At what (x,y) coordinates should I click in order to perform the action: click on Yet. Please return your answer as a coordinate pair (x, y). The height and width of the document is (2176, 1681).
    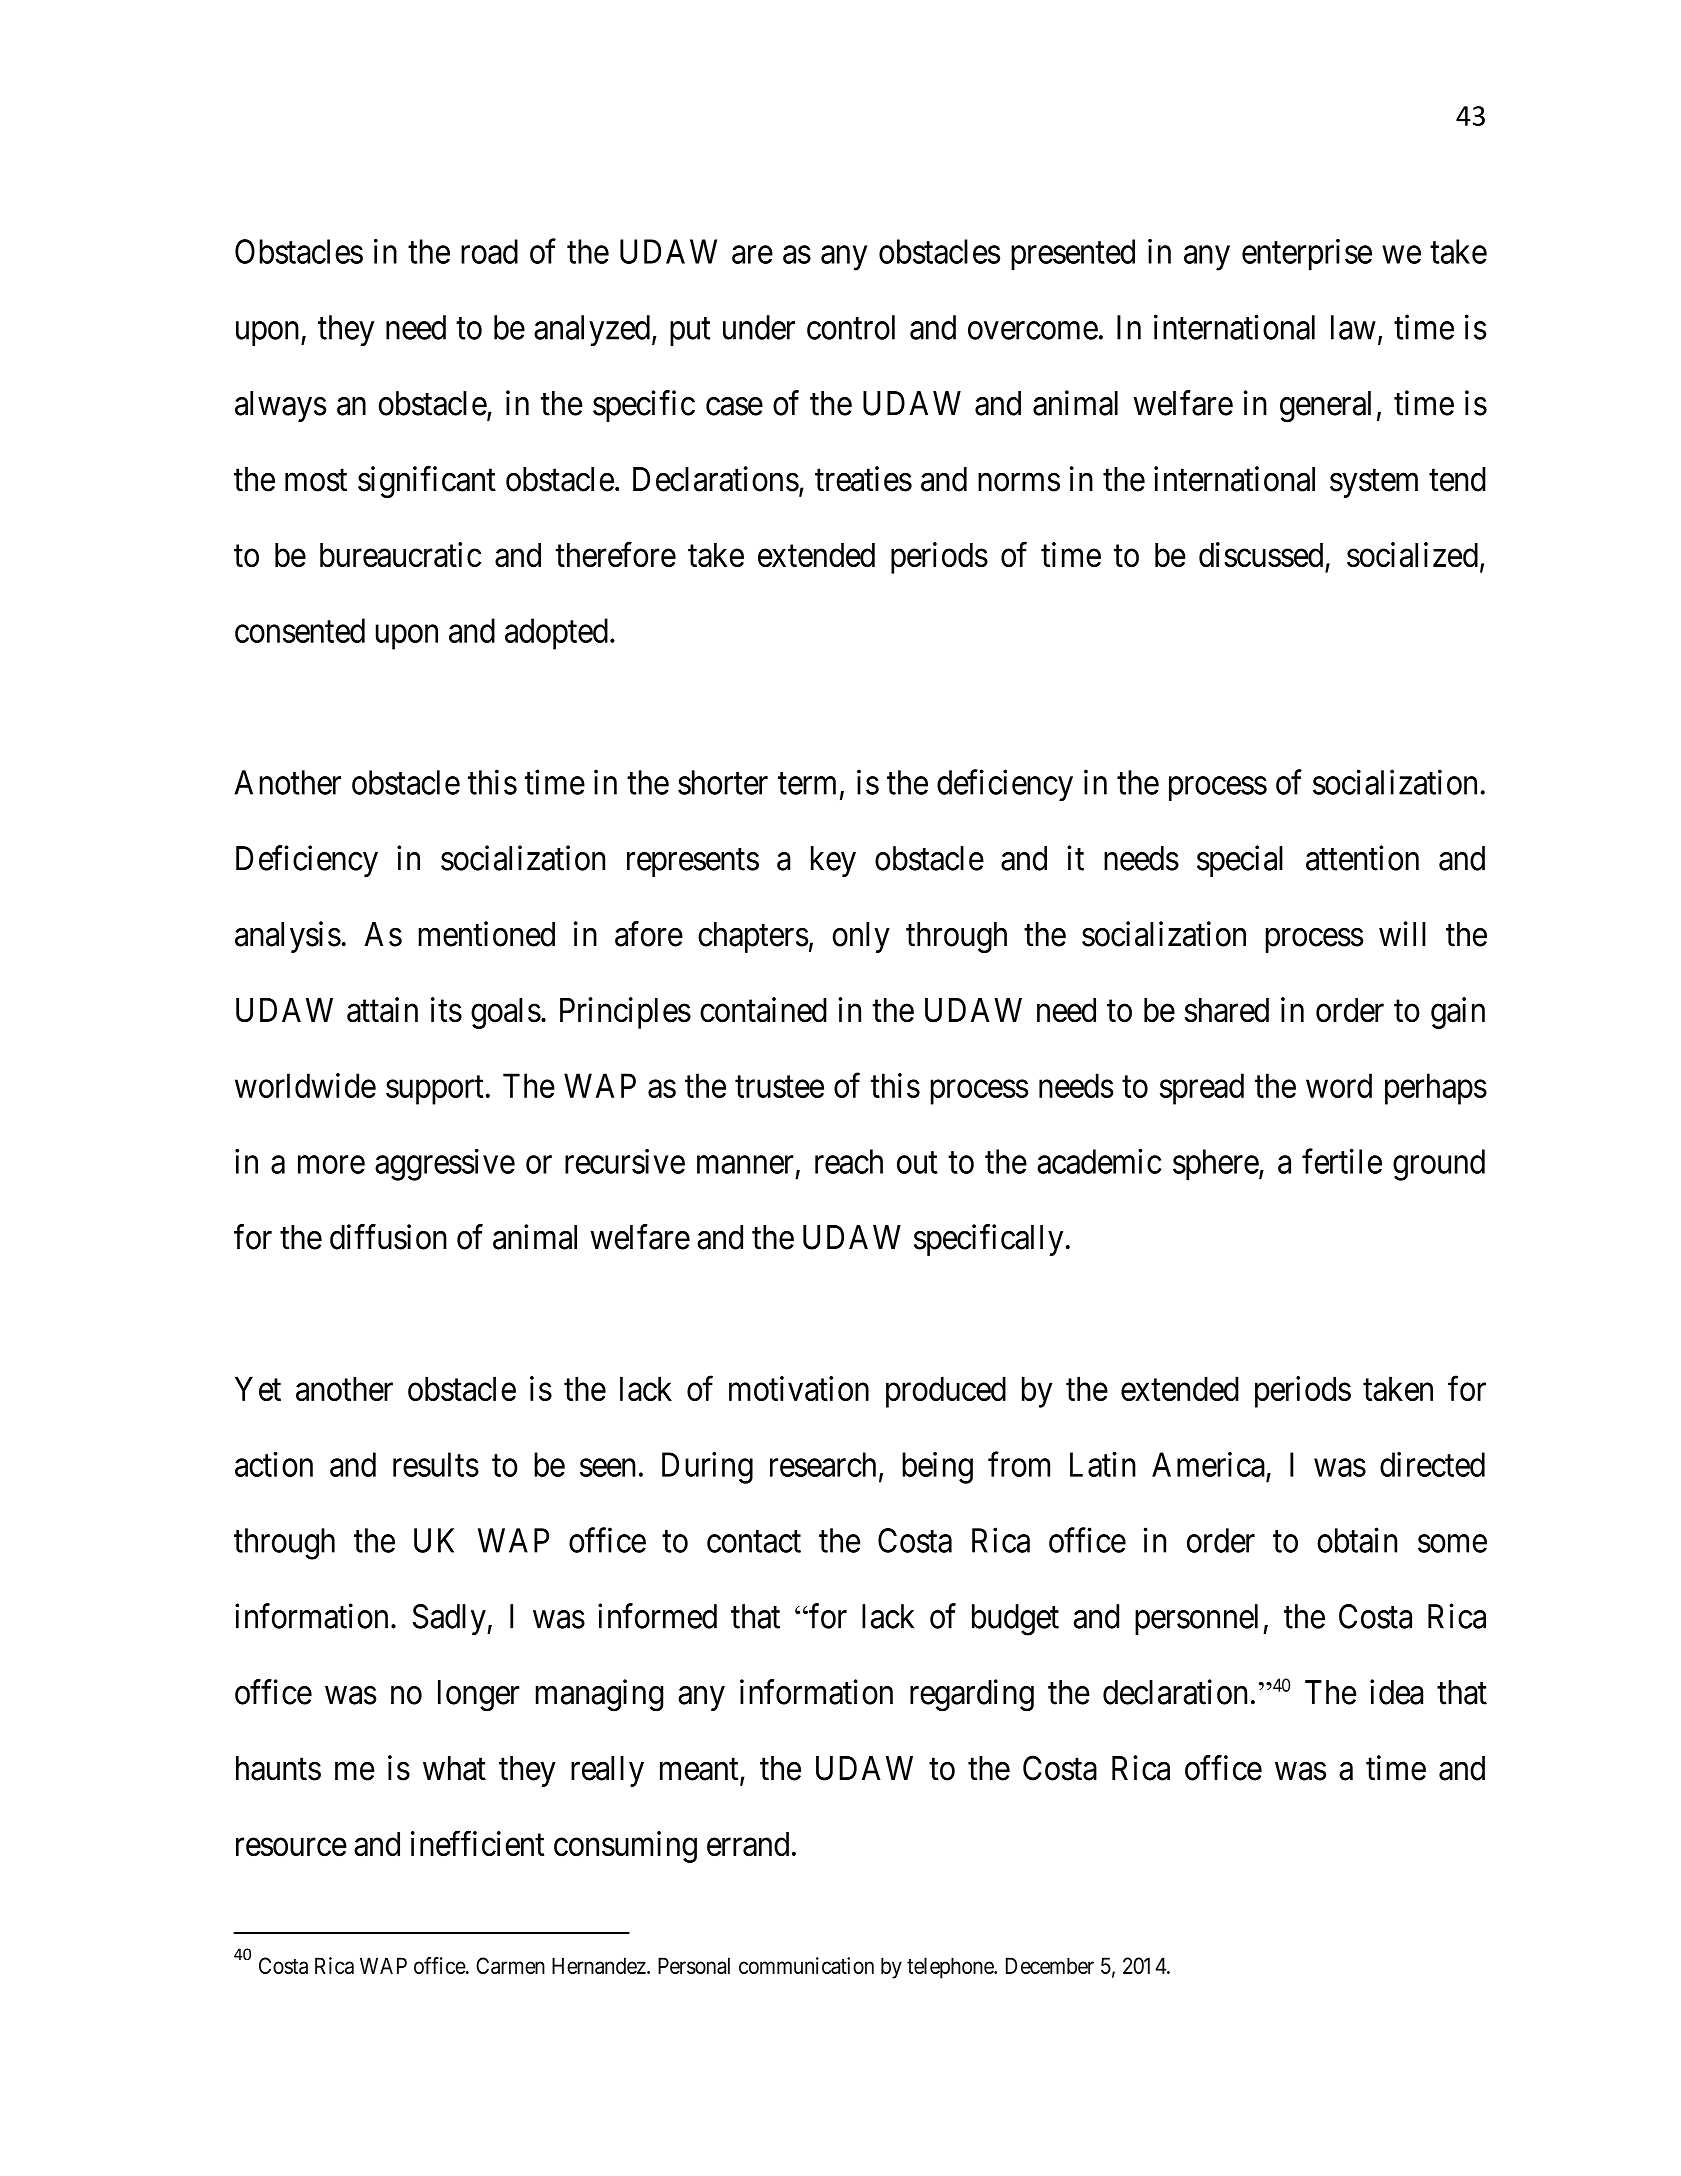
    Looking at the image, I should click on (258, 1388).
